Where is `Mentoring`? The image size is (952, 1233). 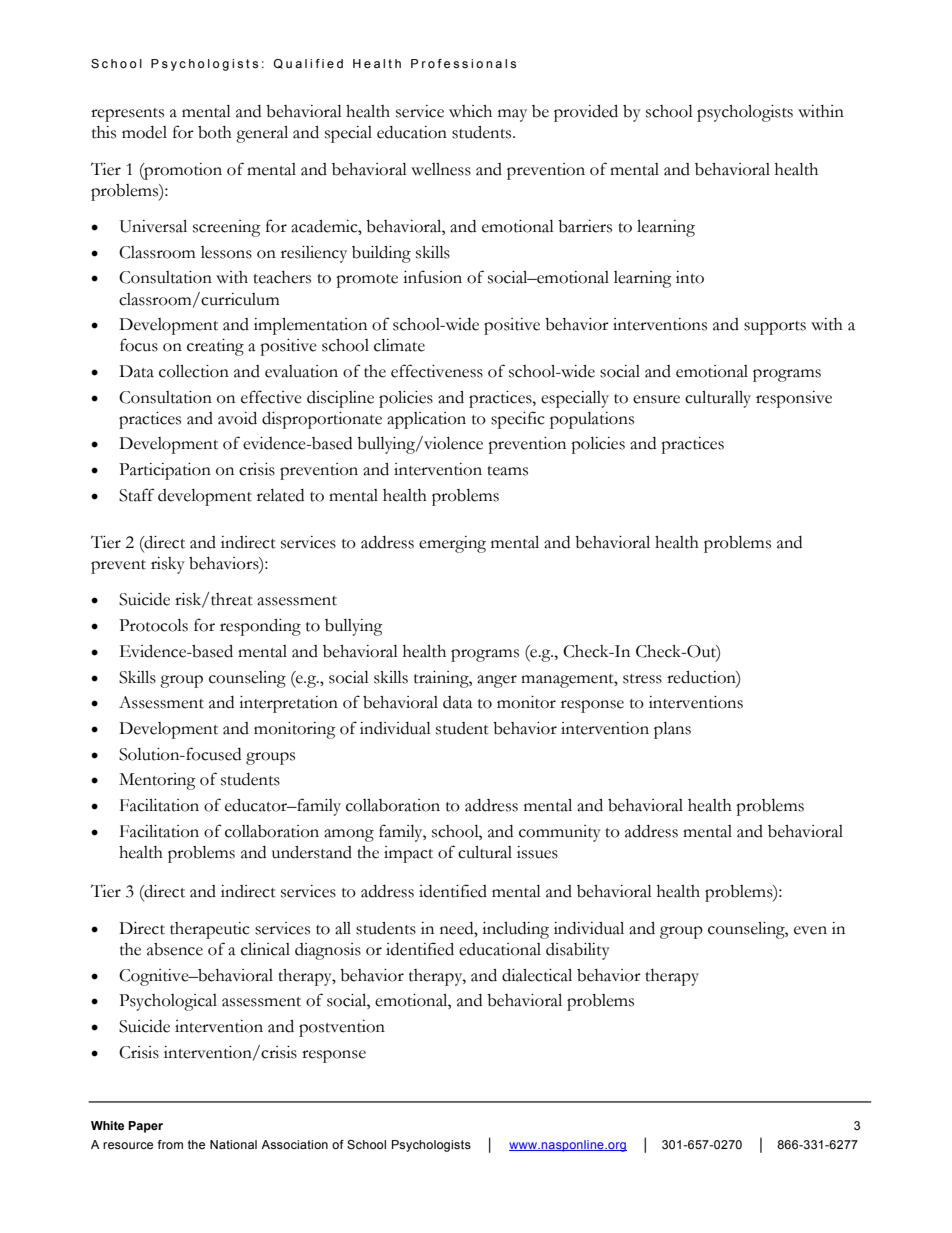
Mentoring is located at coordinates (157, 781).
